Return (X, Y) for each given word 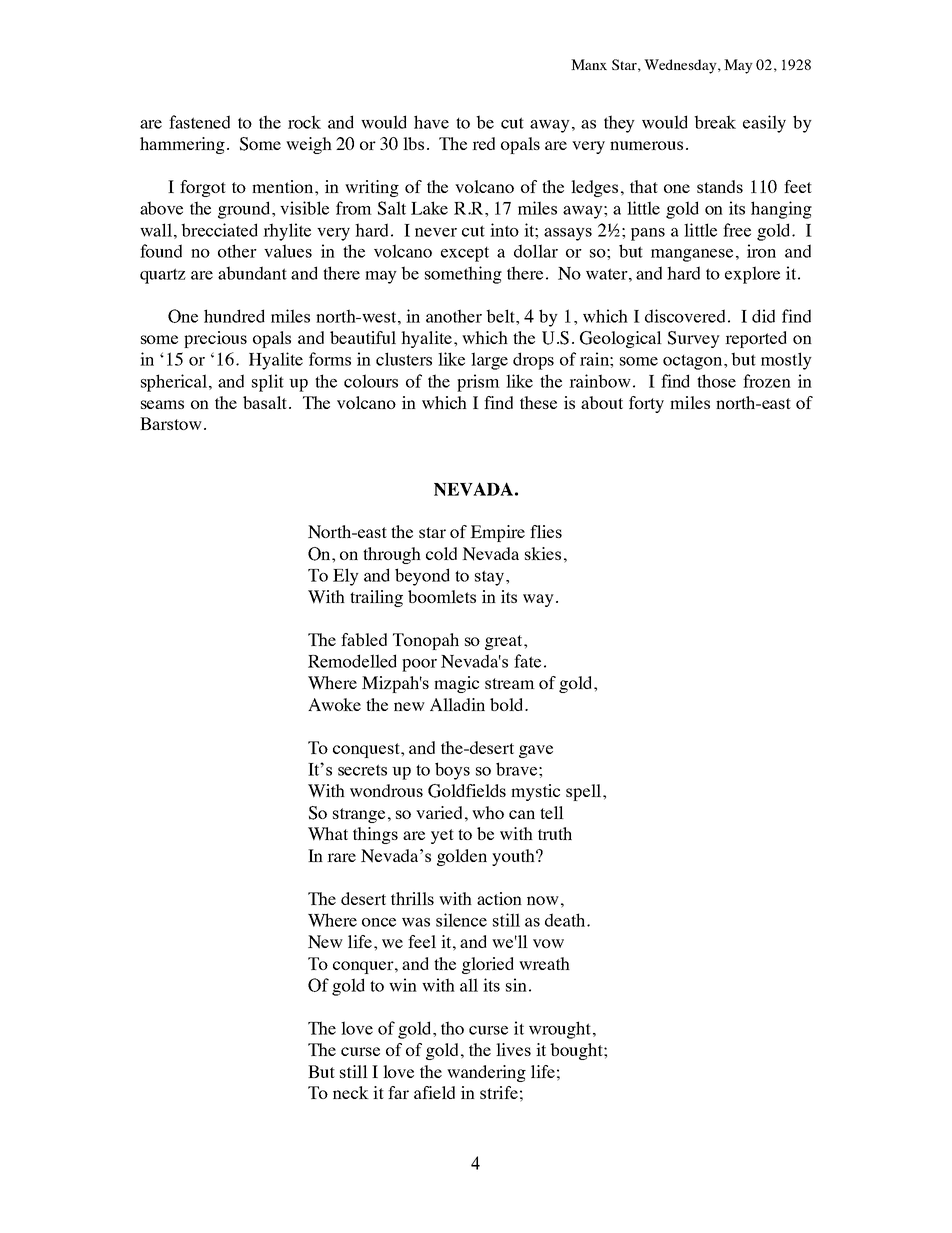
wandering (486, 1073)
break (715, 122)
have (431, 122)
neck (351, 1092)
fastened (199, 122)
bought (577, 1051)
